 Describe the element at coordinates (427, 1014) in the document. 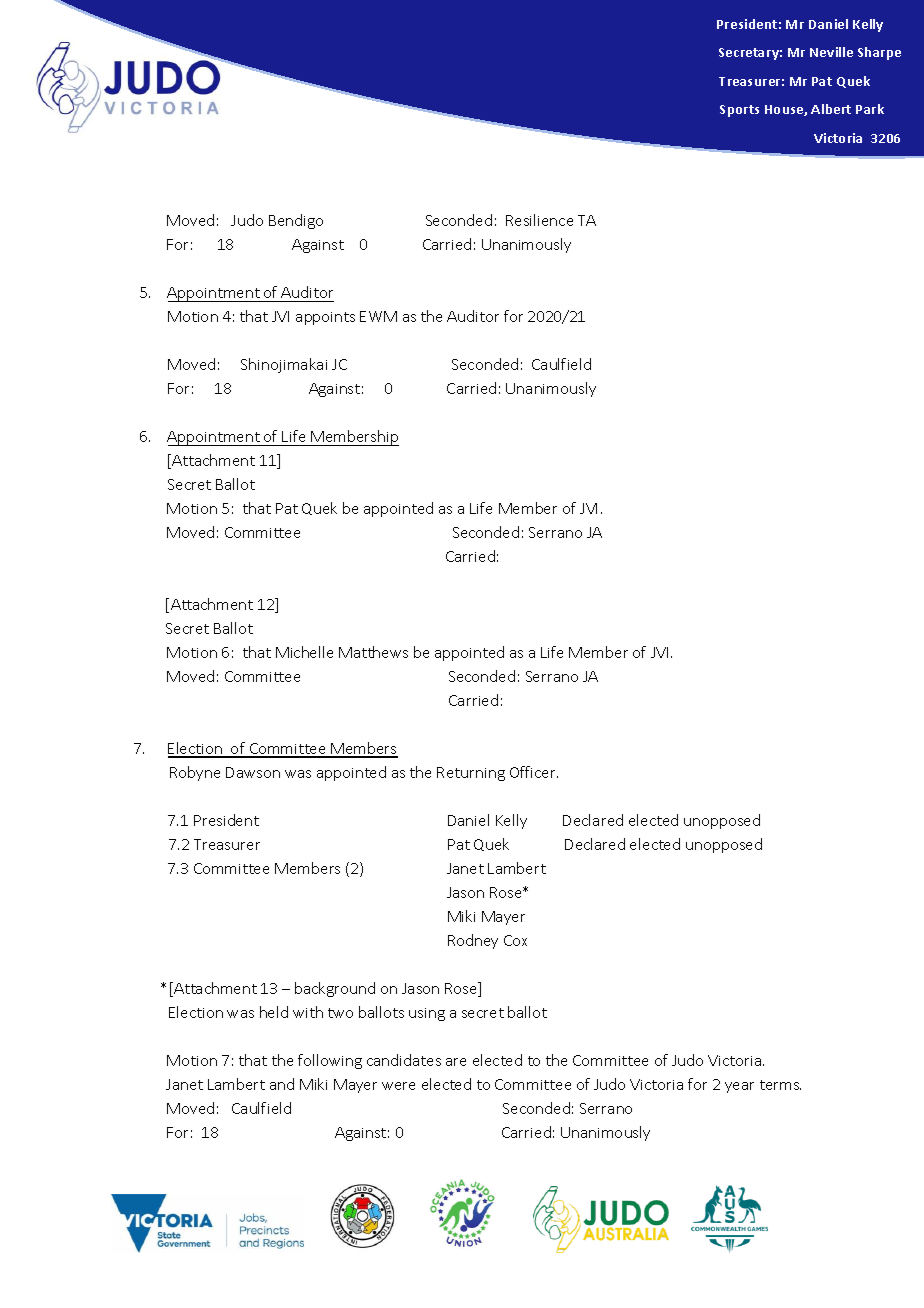

I see `using` at that location.
